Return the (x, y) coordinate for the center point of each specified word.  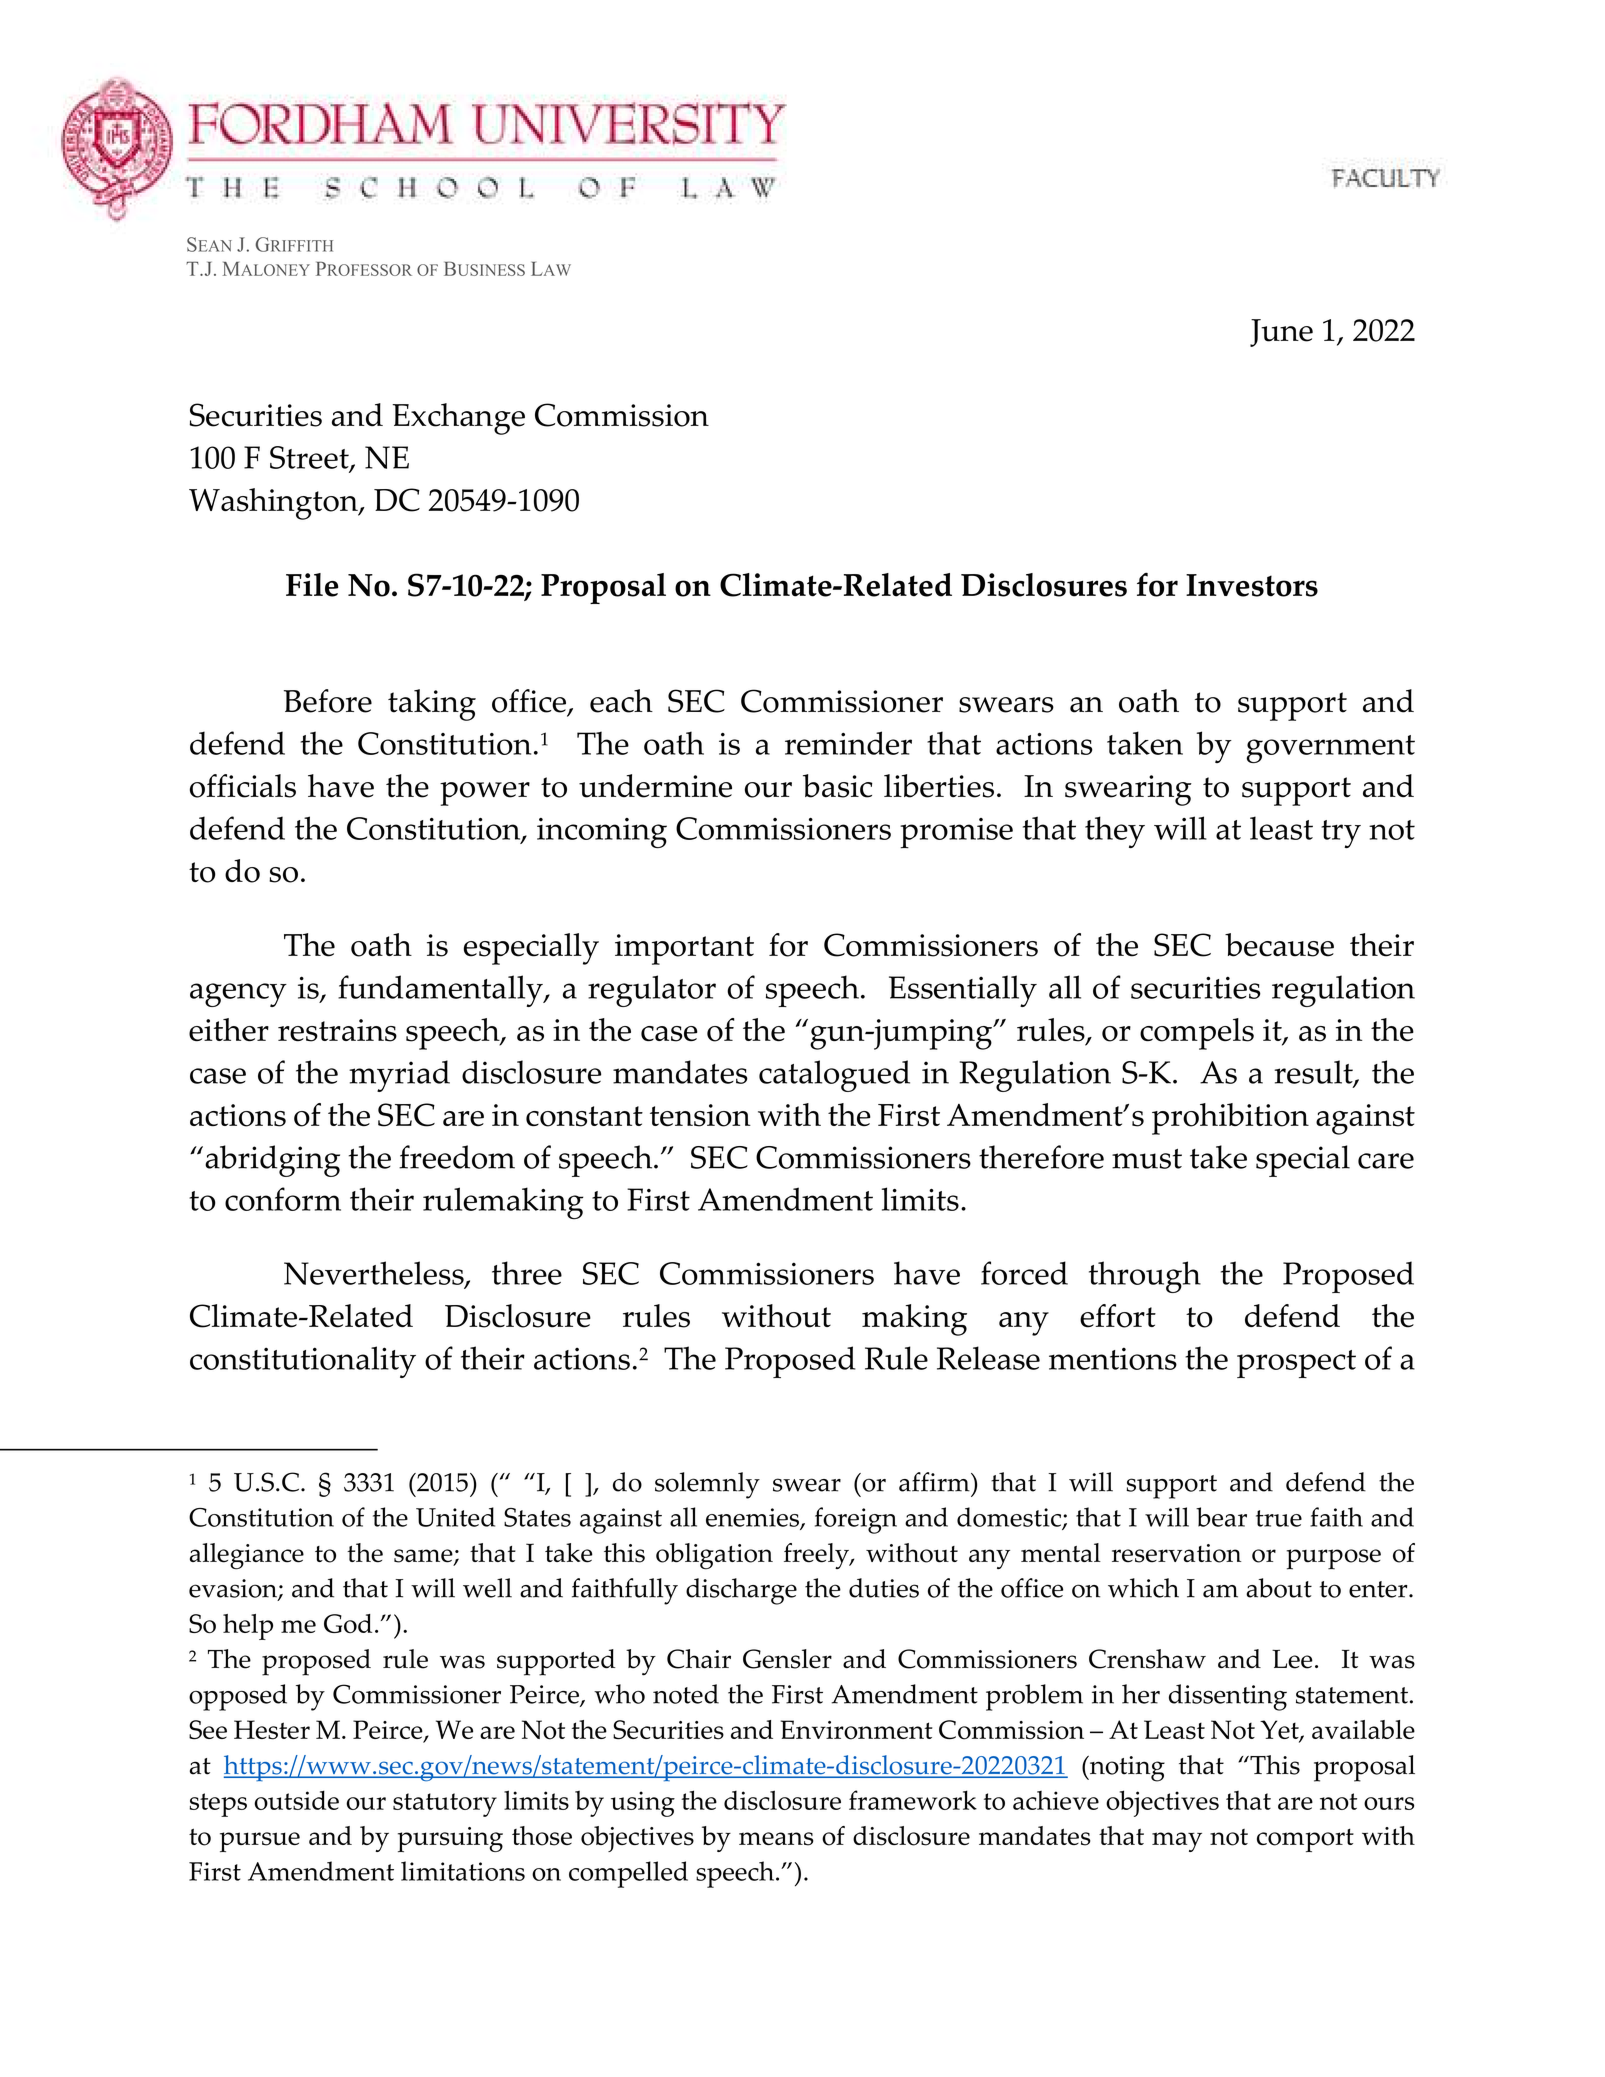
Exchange (458, 419)
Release (988, 1358)
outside (296, 1800)
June (1281, 333)
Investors (1252, 585)
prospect (1296, 1364)
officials (243, 786)
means (776, 1839)
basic (838, 786)
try (1341, 834)
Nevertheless (375, 1274)
